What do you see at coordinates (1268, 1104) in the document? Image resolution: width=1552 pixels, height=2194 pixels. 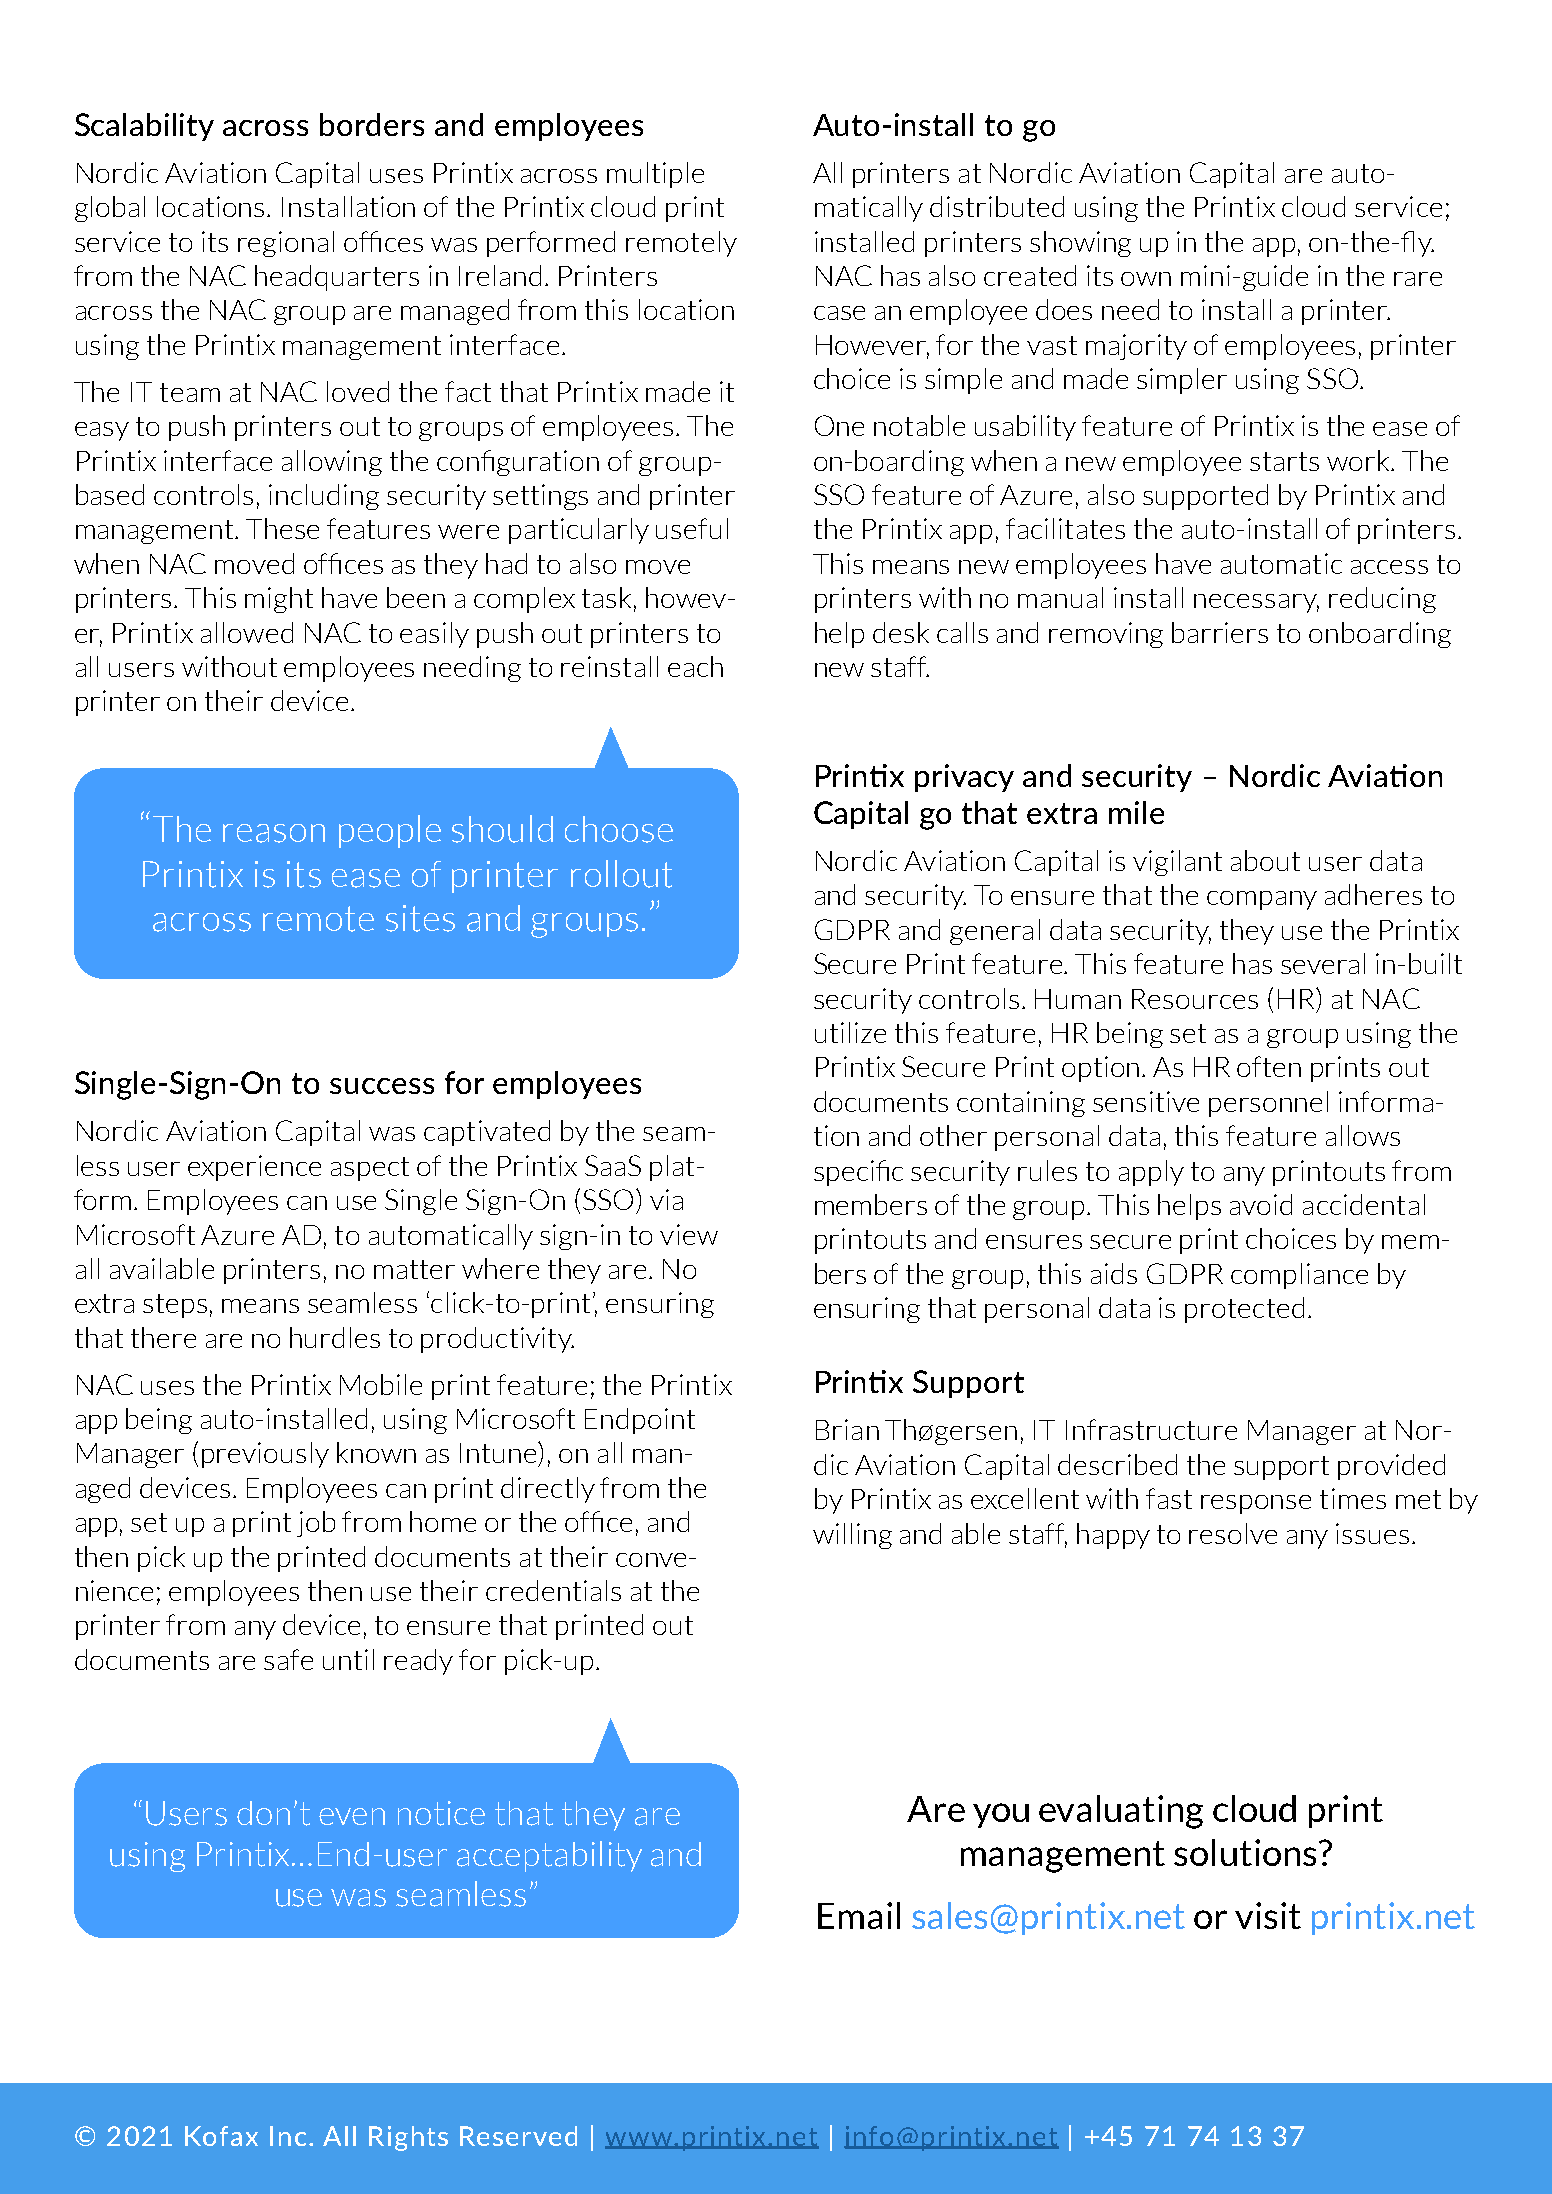 I see `personnel` at bounding box center [1268, 1104].
